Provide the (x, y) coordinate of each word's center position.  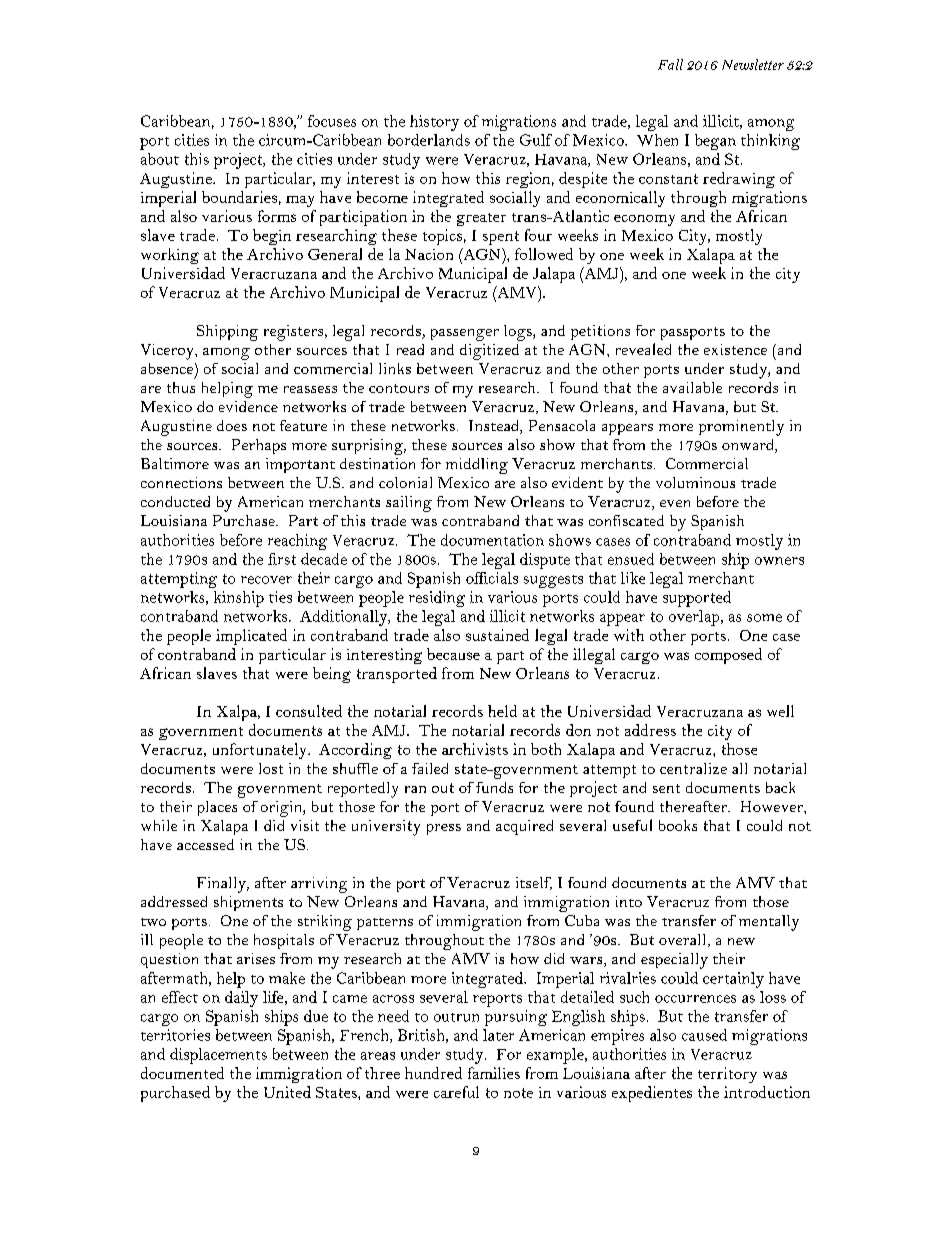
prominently (741, 428)
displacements (218, 1056)
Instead (495, 427)
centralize (693, 768)
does (232, 425)
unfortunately (261, 751)
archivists (475, 749)
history (434, 123)
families (494, 1073)
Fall (670, 64)
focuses (332, 121)
